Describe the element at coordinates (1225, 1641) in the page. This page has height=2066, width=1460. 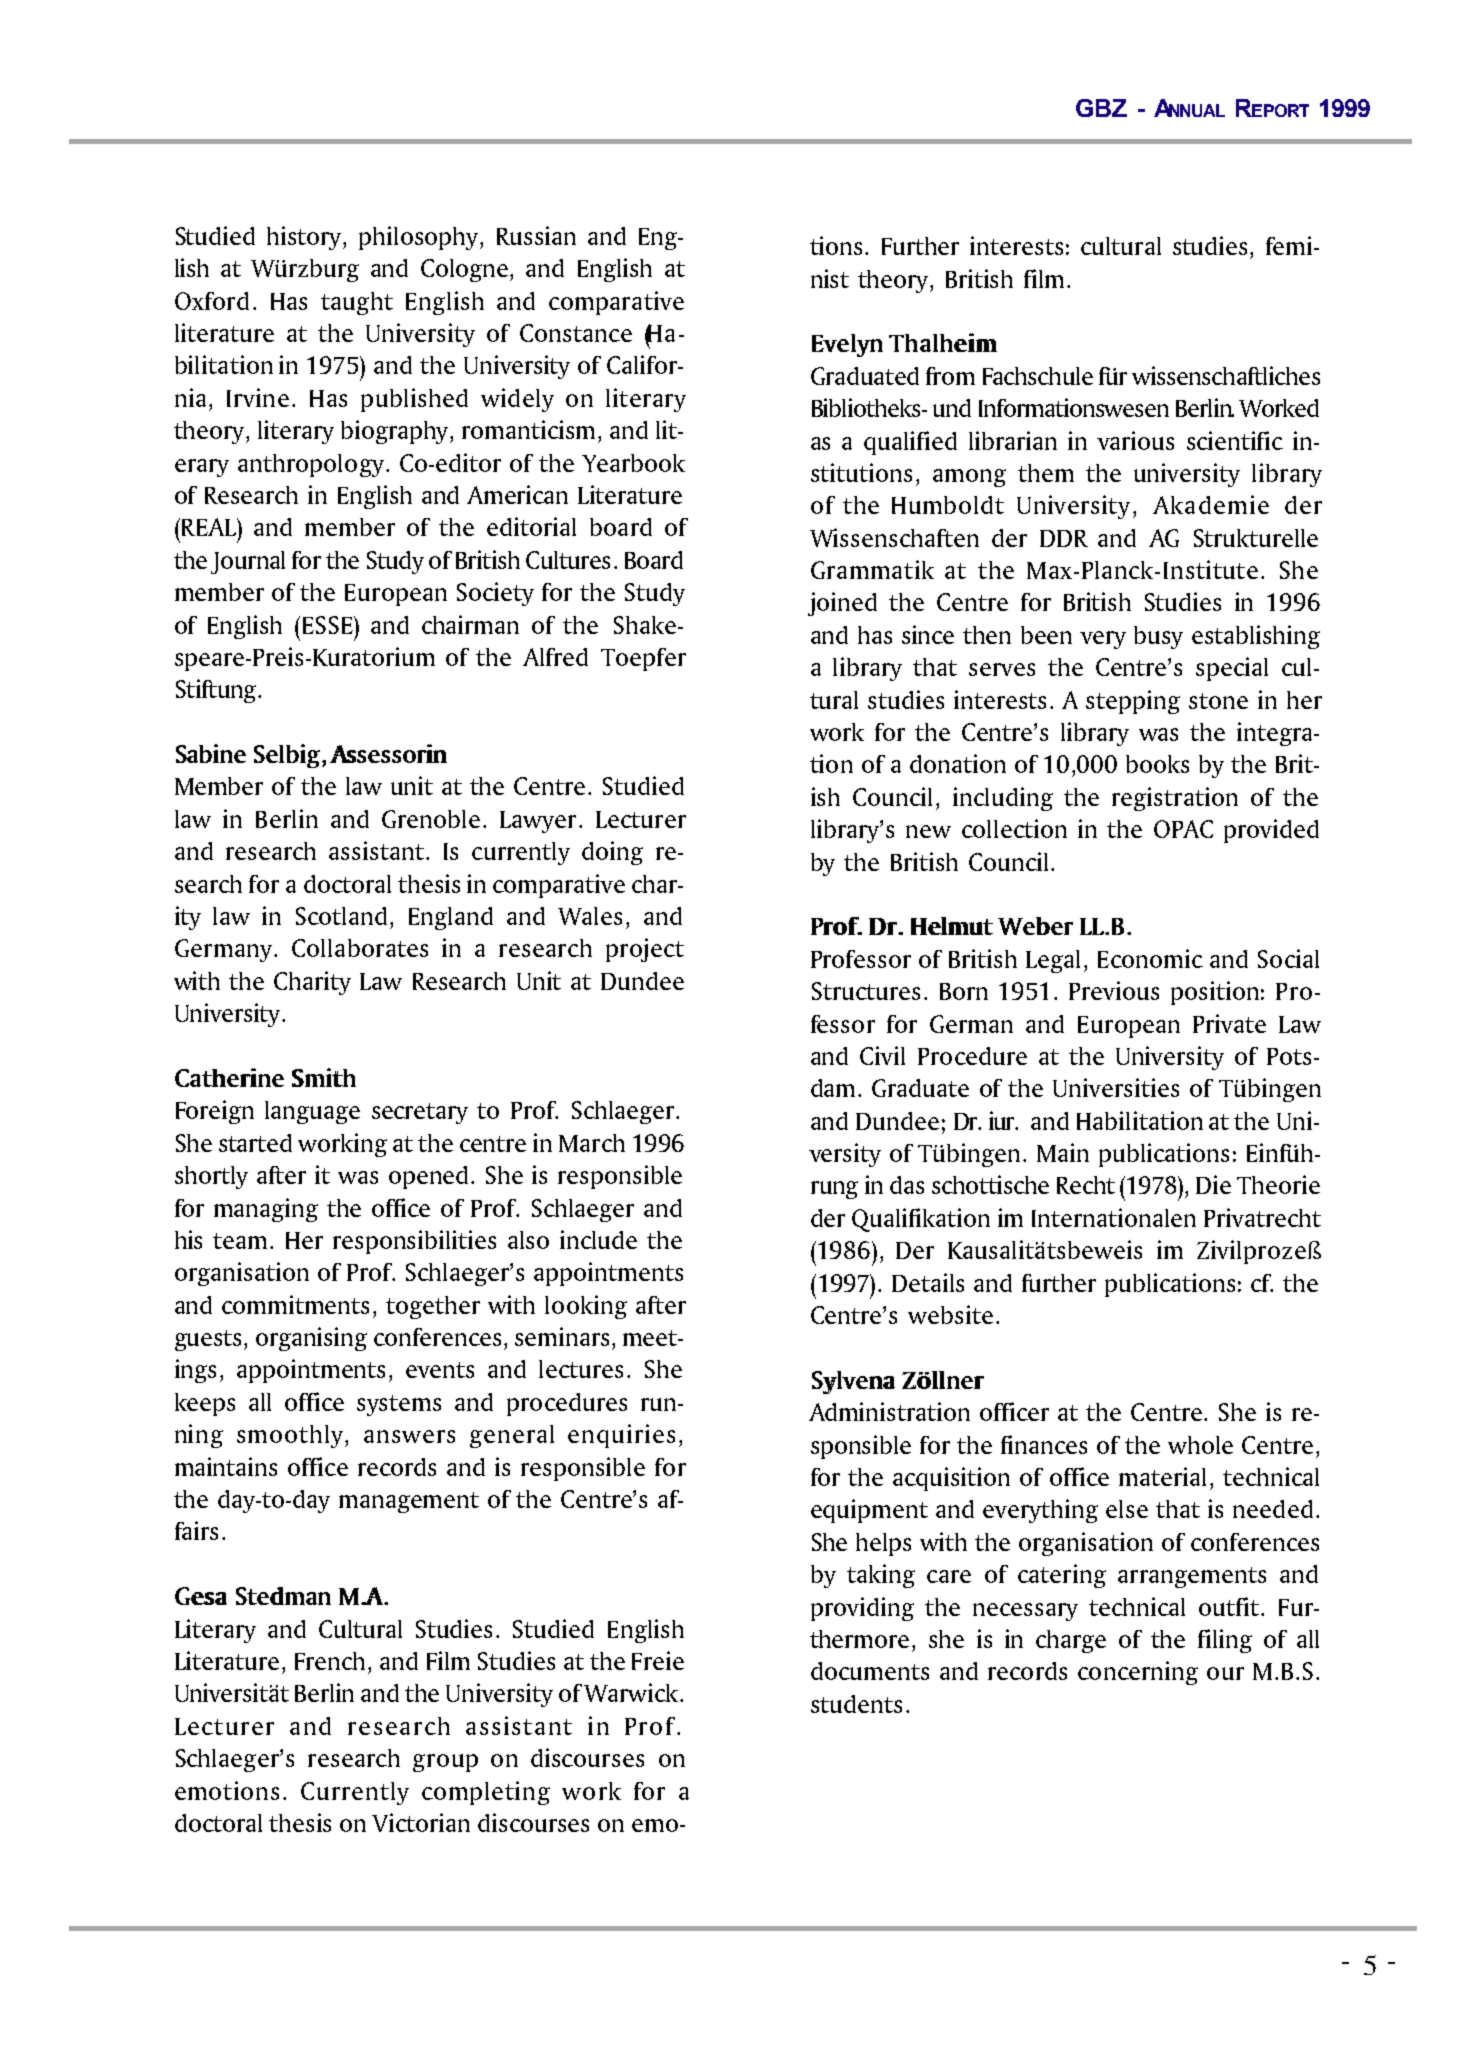
I see `filing` at that location.
